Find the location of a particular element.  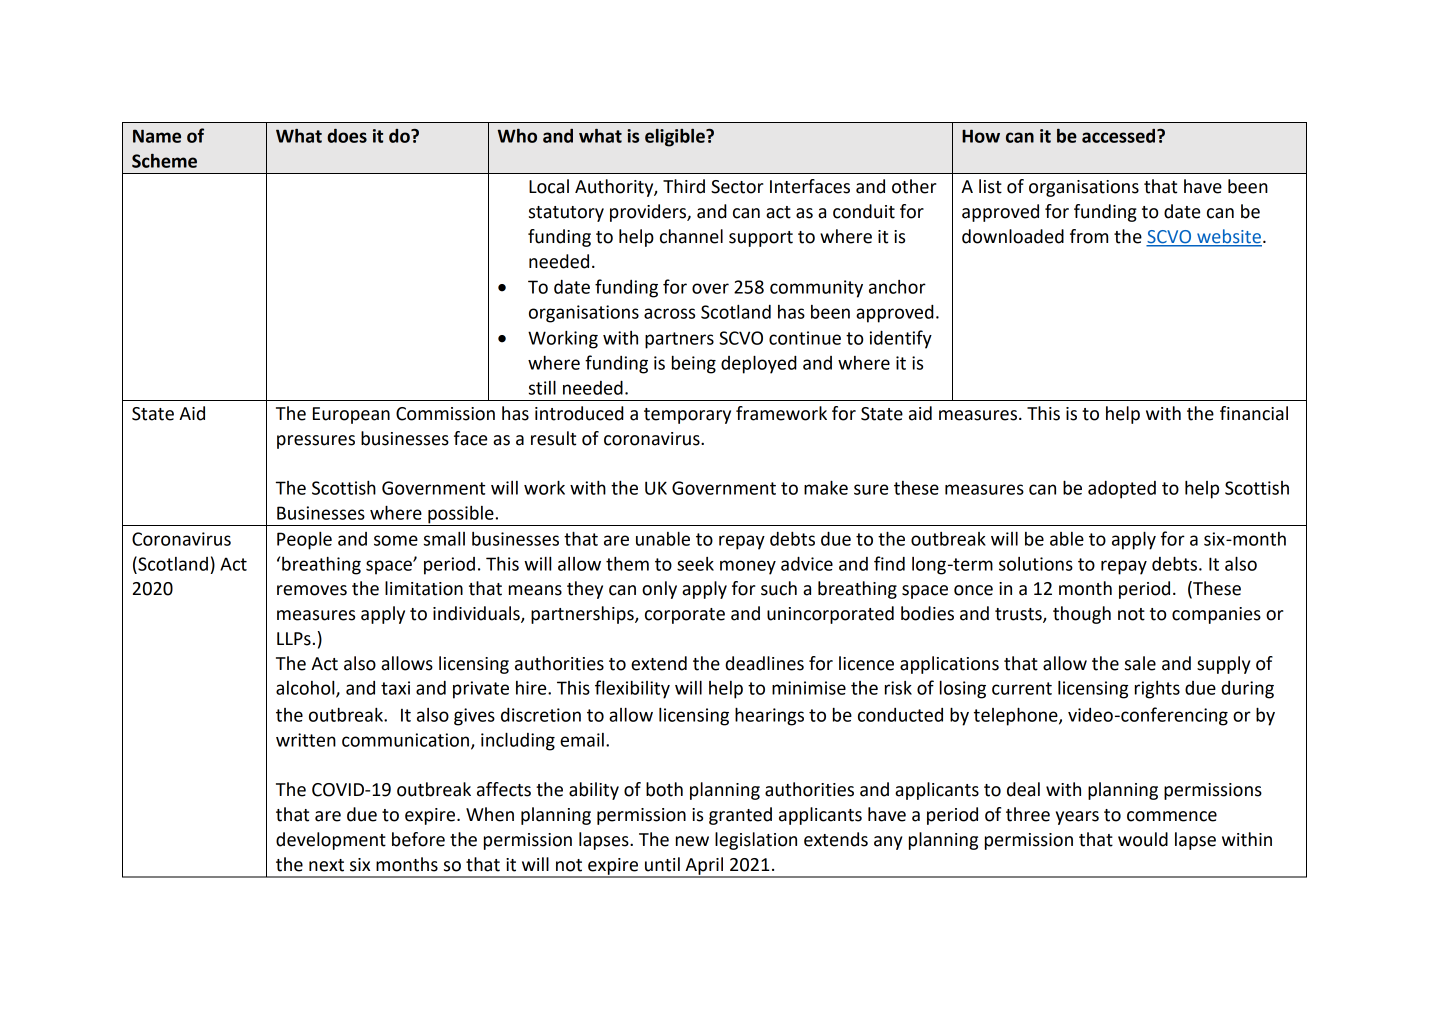

adopted is located at coordinates (1122, 490).
